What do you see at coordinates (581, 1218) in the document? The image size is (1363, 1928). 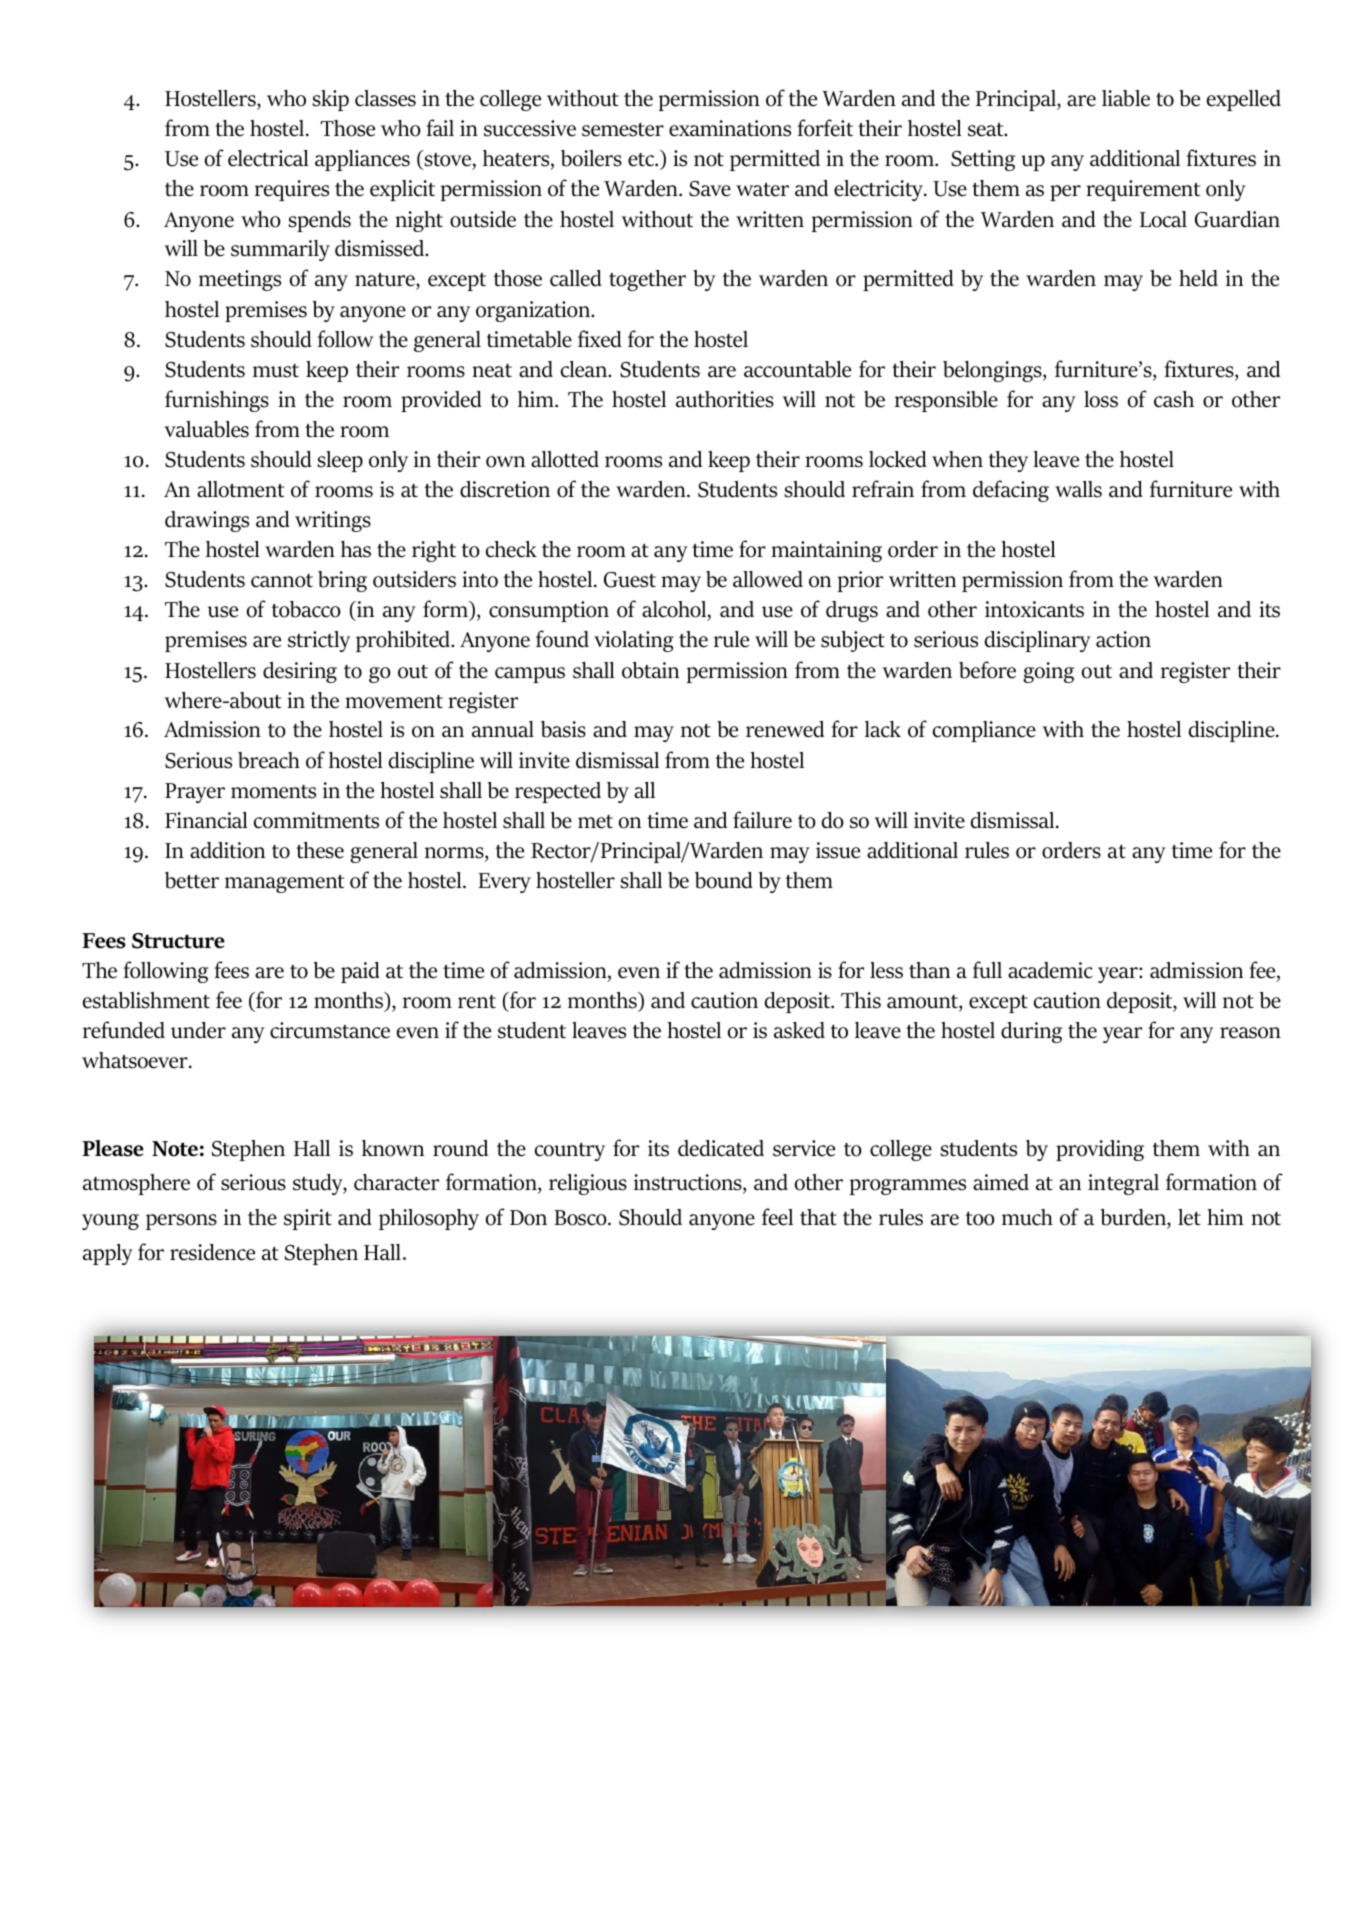 I see `Bosco` at bounding box center [581, 1218].
